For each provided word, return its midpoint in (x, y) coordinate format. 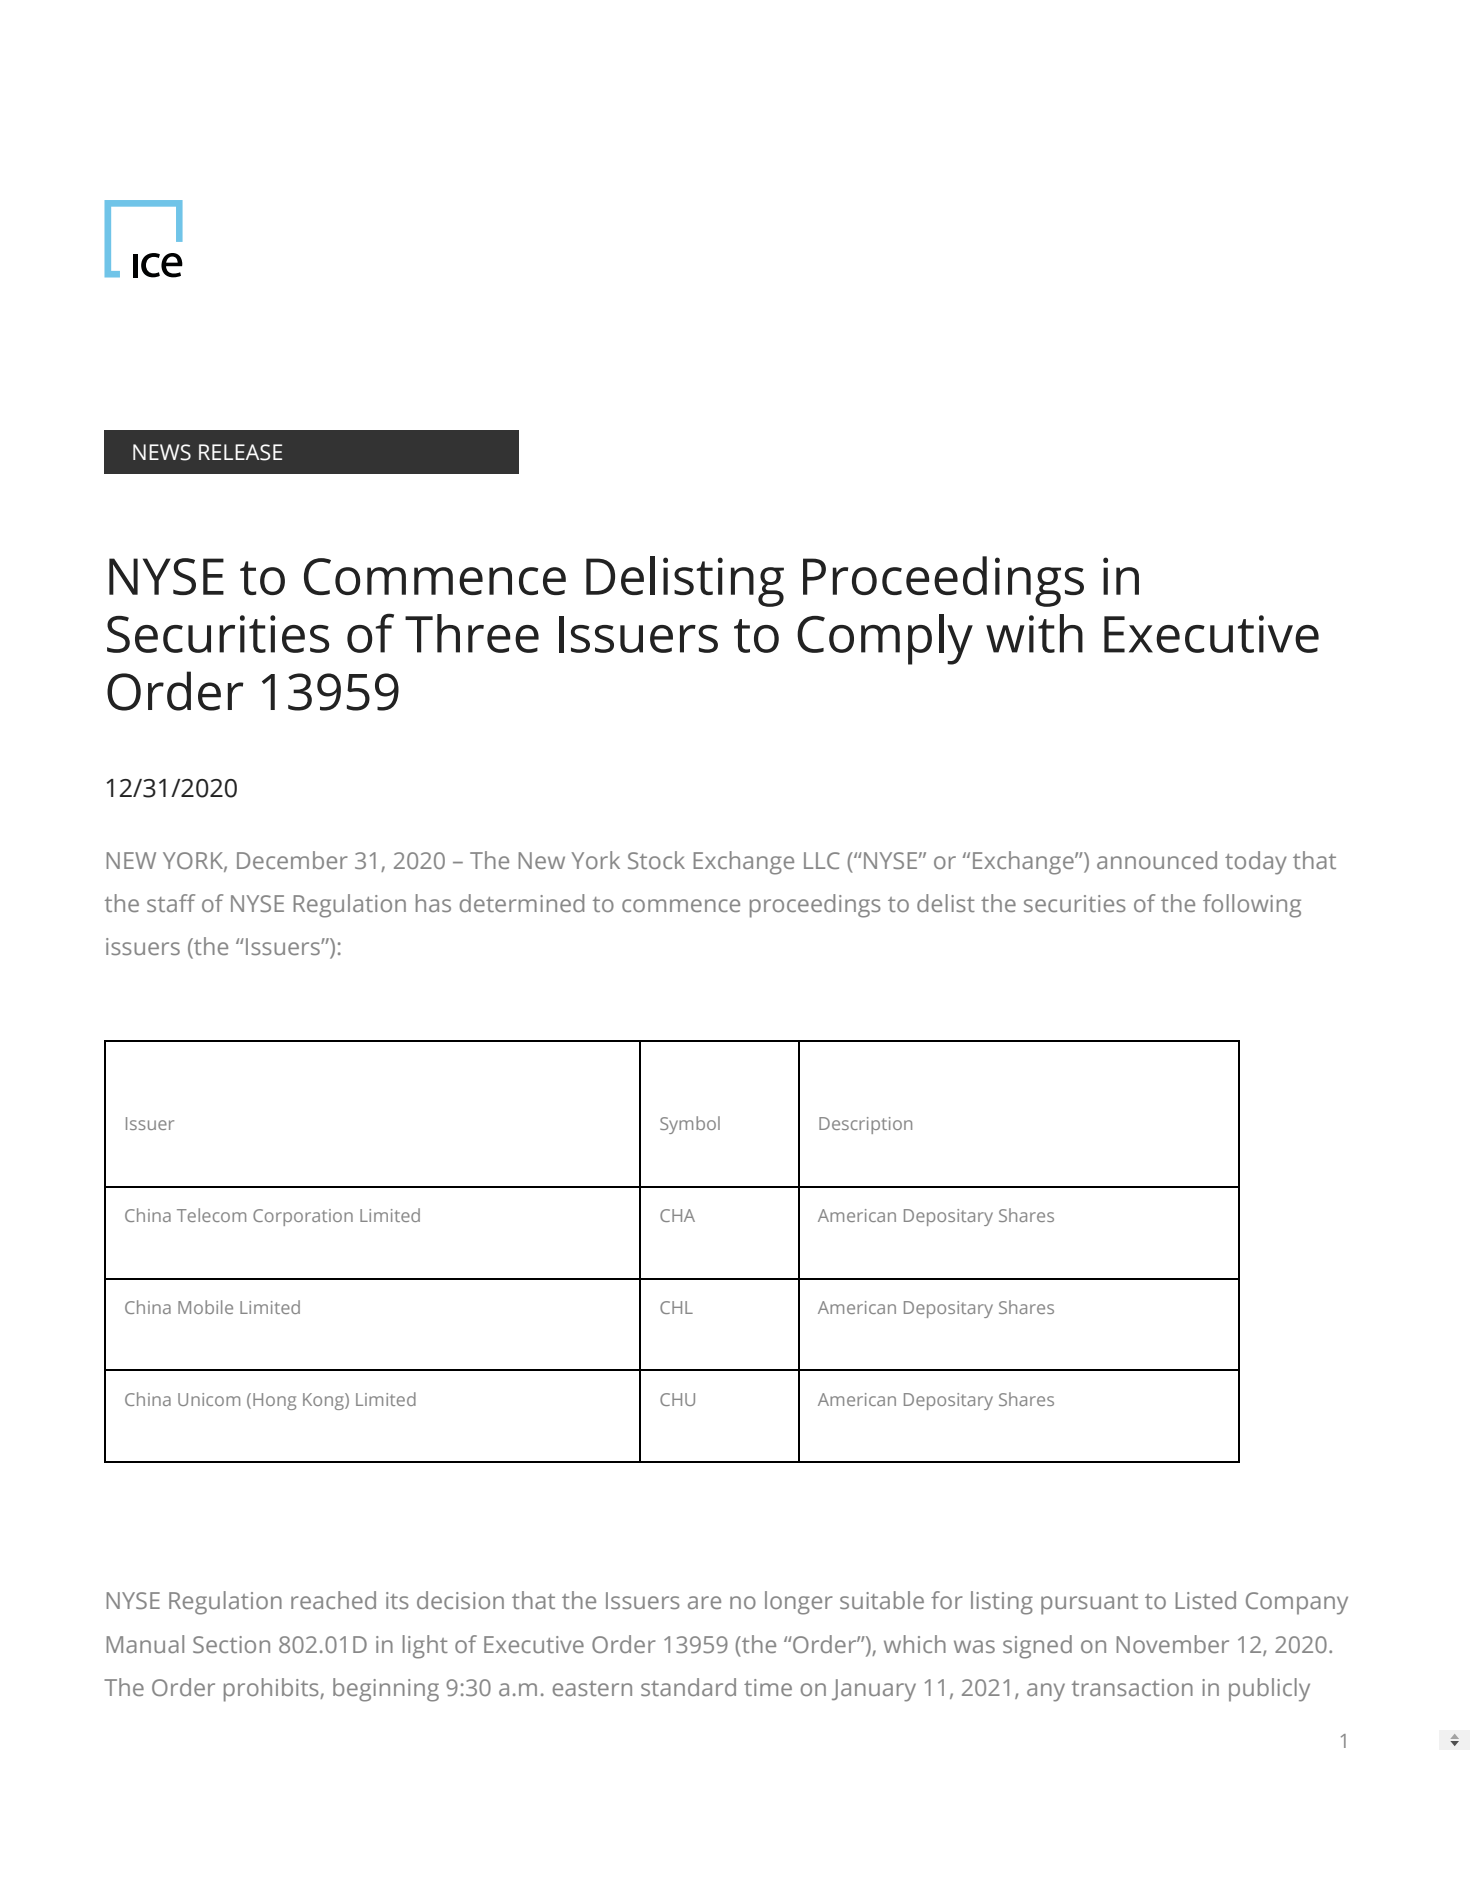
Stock (656, 860)
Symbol (690, 1125)
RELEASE (240, 452)
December (292, 860)
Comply (885, 639)
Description (865, 1125)
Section (231, 1644)
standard (688, 1687)
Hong (274, 1401)
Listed (1205, 1600)
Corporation (303, 1217)
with (1034, 633)
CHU (677, 1399)
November (1172, 1644)
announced (1157, 860)
